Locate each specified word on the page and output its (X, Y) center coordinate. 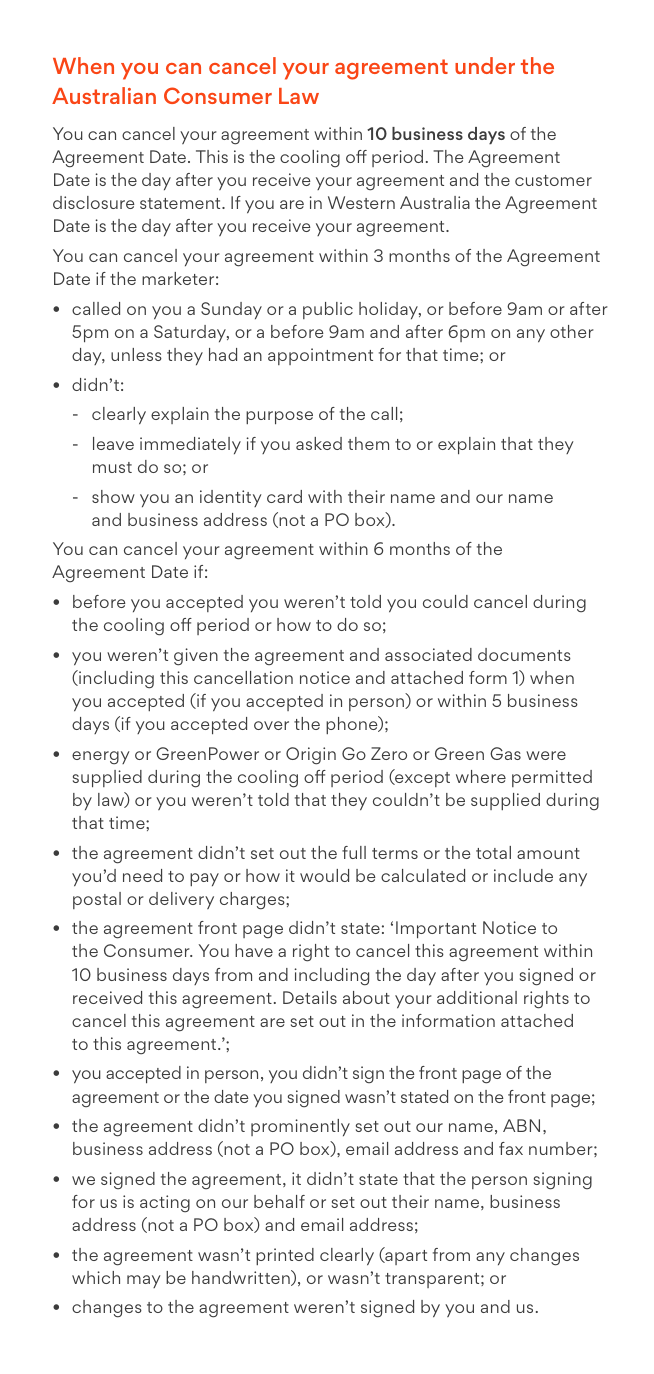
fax (511, 1148)
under (485, 65)
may (144, 1281)
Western (361, 202)
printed (285, 1256)
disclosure (94, 202)
